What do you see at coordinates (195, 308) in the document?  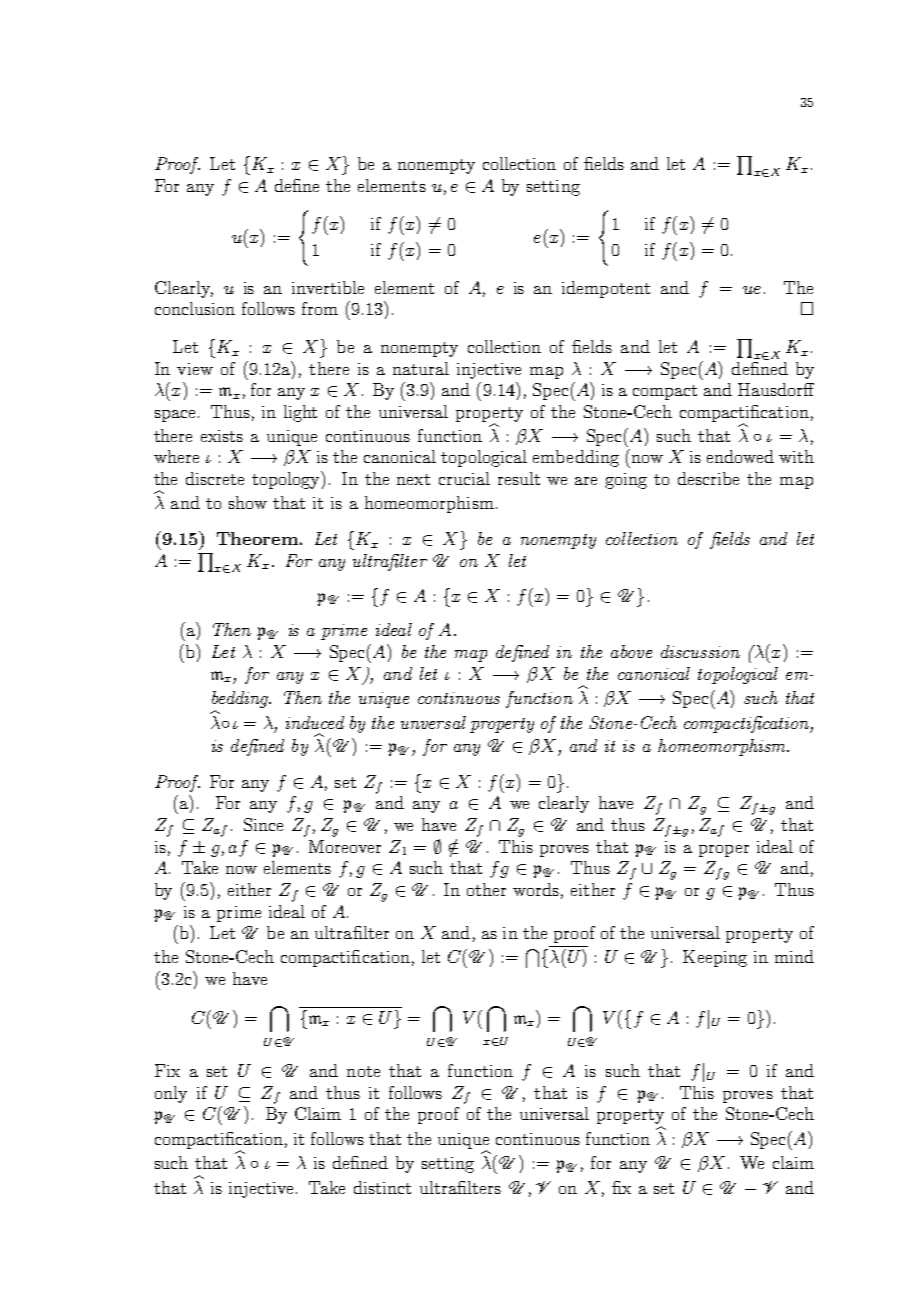 I see `conclusion` at bounding box center [195, 308].
